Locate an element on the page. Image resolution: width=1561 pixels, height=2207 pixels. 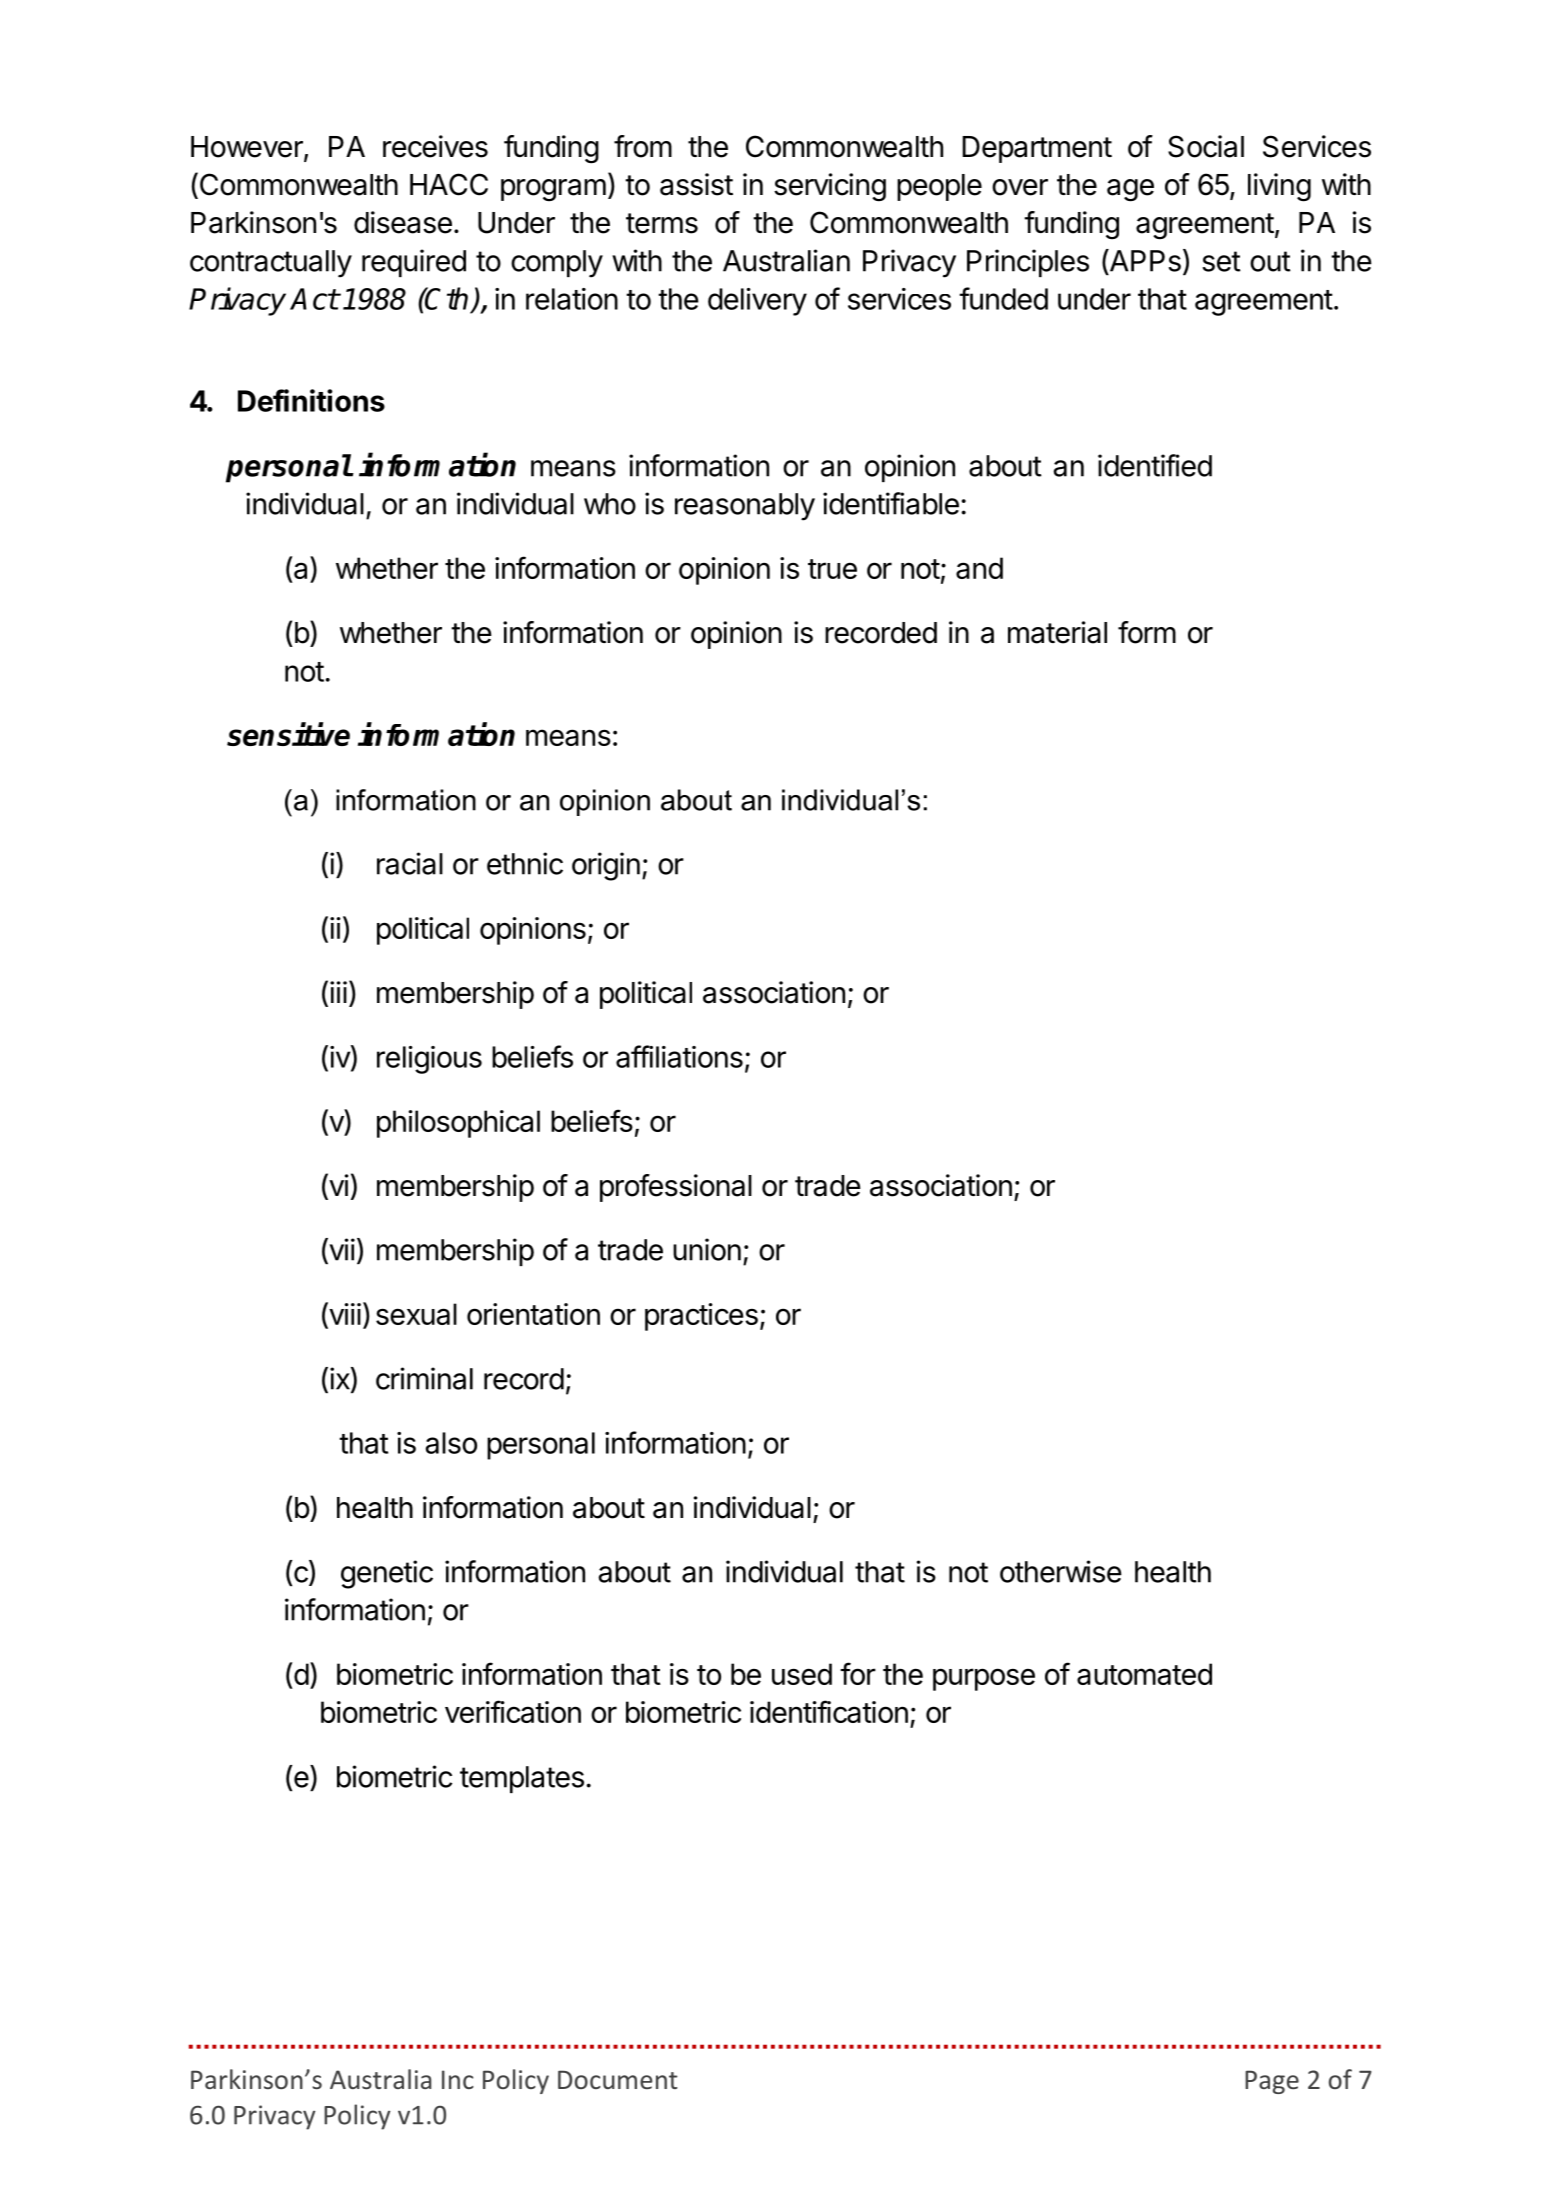
affiliations is located at coordinates (679, 1056).
